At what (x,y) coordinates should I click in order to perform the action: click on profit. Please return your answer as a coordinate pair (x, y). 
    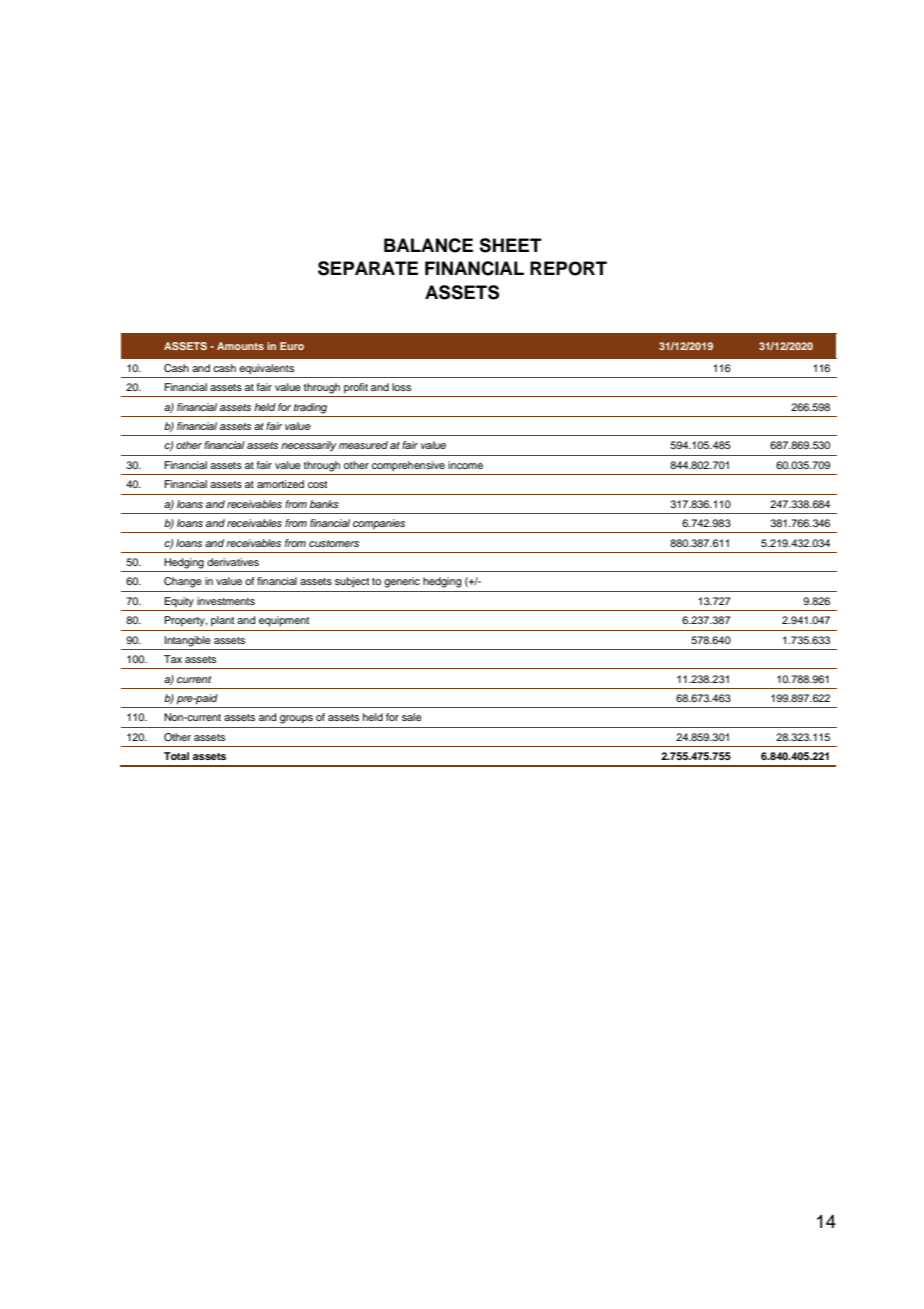
    Looking at the image, I should click on (356, 388).
